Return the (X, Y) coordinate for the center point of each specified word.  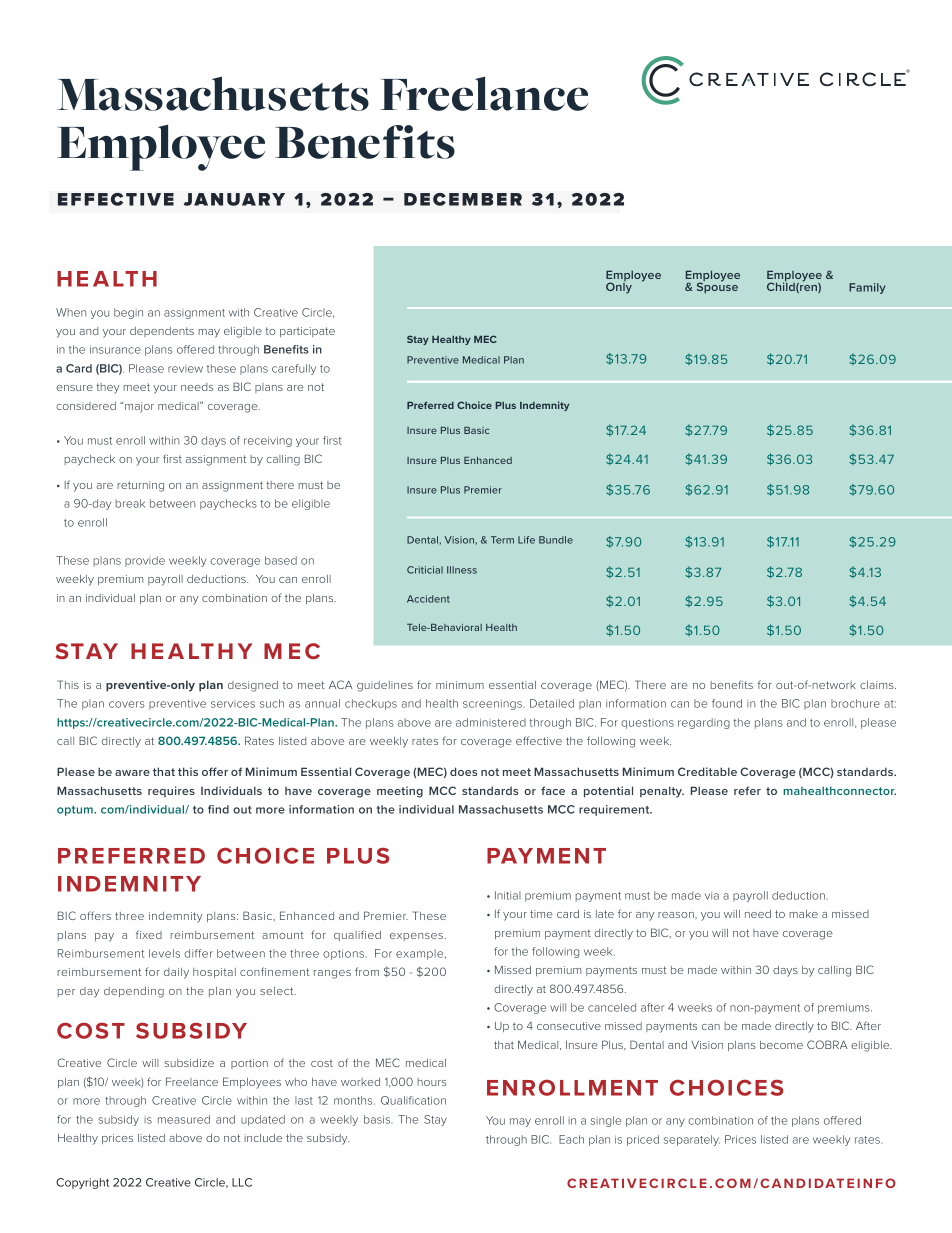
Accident (428, 599)
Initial (508, 895)
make (804, 914)
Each (571, 1139)
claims (878, 685)
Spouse (717, 287)
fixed (149, 934)
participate (307, 332)
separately (692, 1140)
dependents (162, 332)
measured (184, 1119)
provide (145, 561)
